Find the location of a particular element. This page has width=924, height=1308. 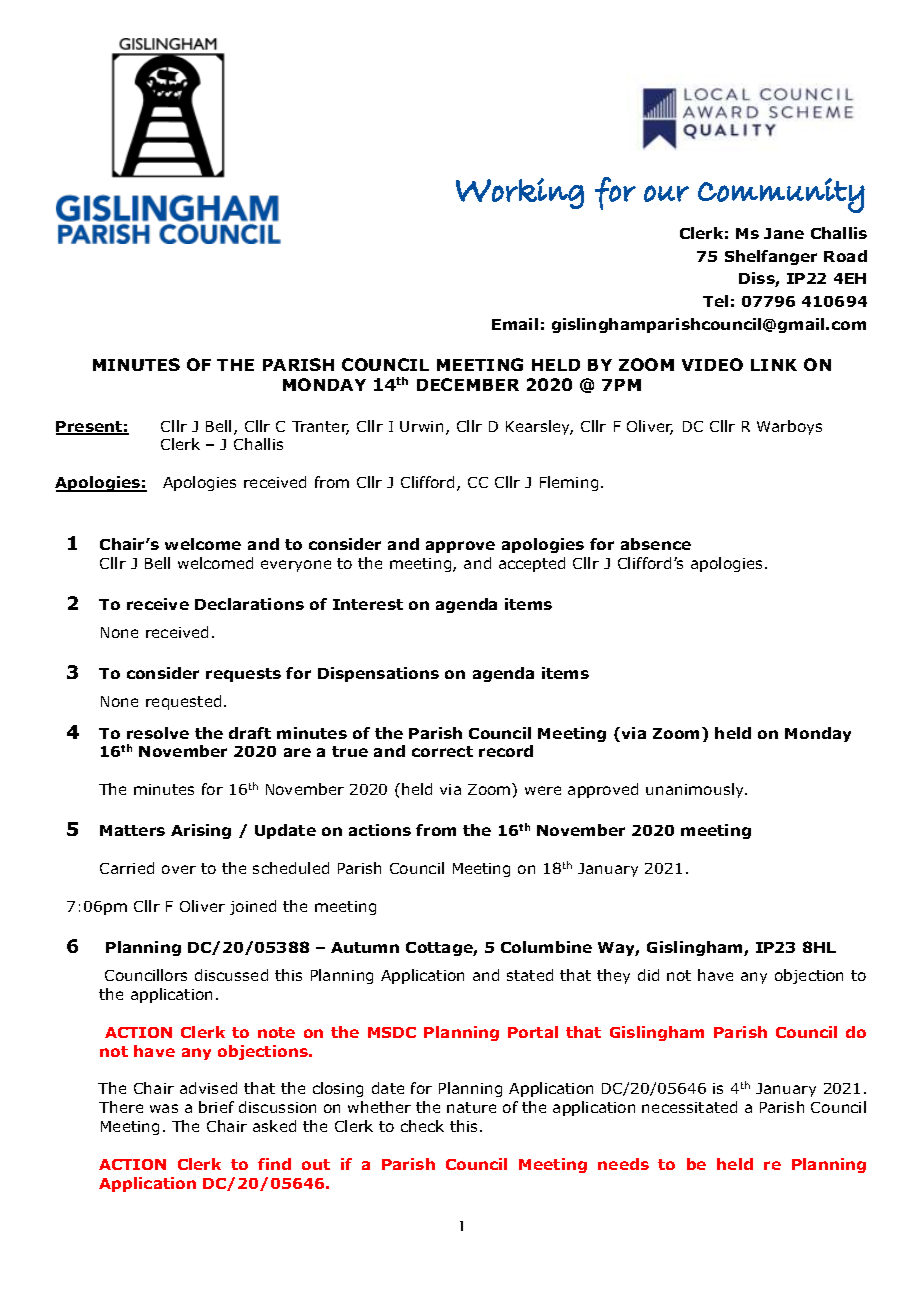

joined is located at coordinates (253, 907).
